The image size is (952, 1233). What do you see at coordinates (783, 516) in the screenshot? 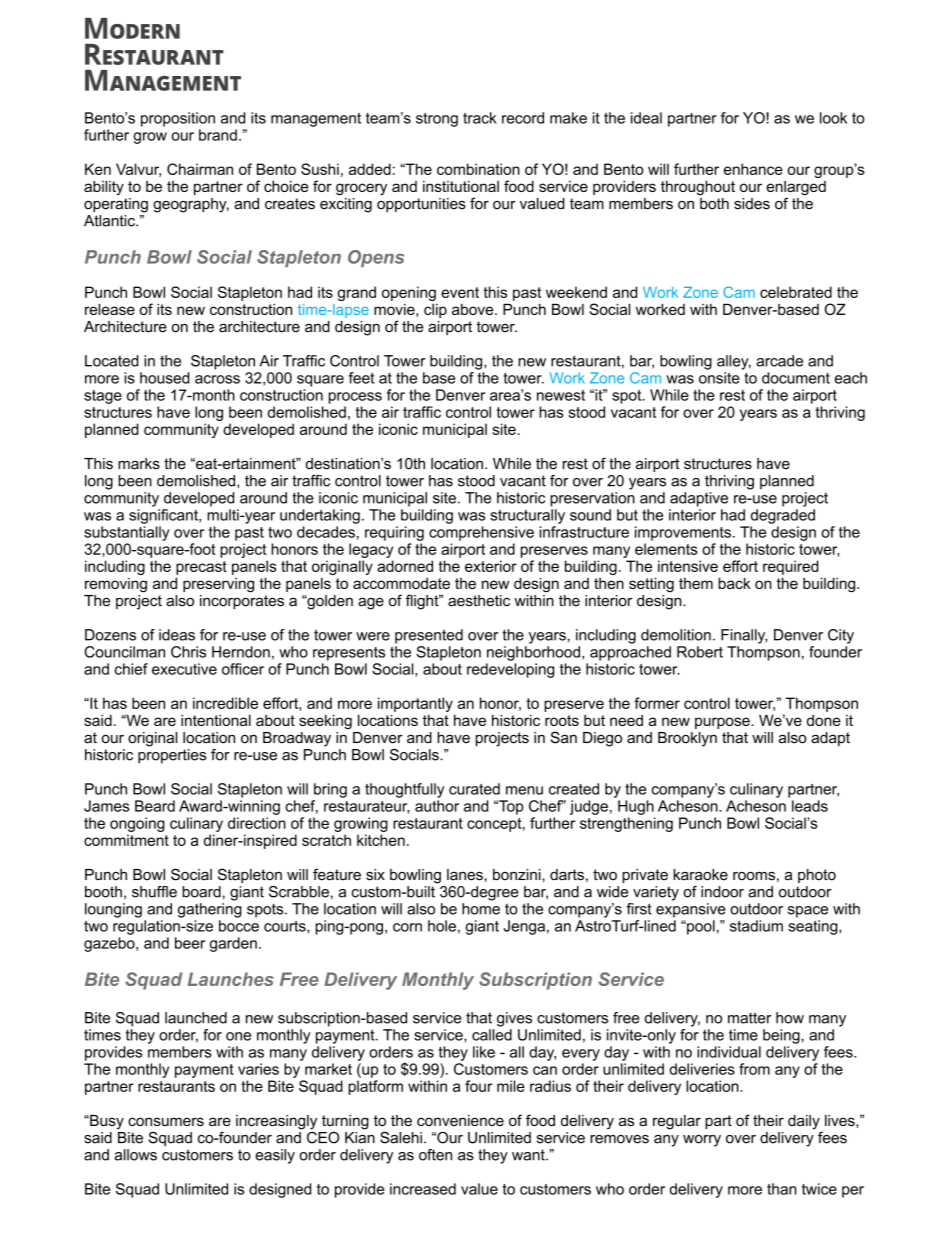
I see `degraded` at bounding box center [783, 516].
